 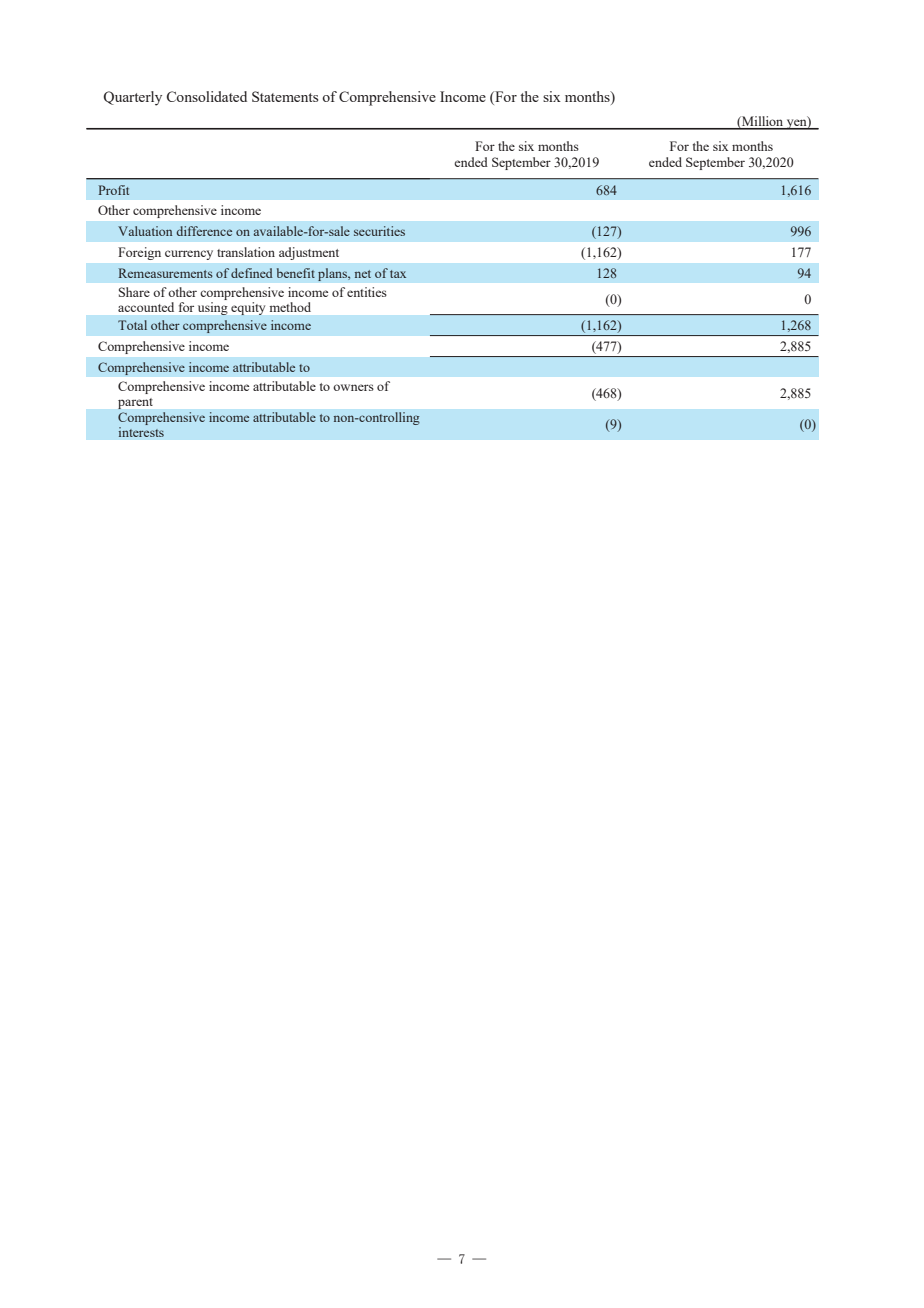 I want to click on Quarterly, so click(x=132, y=98).
